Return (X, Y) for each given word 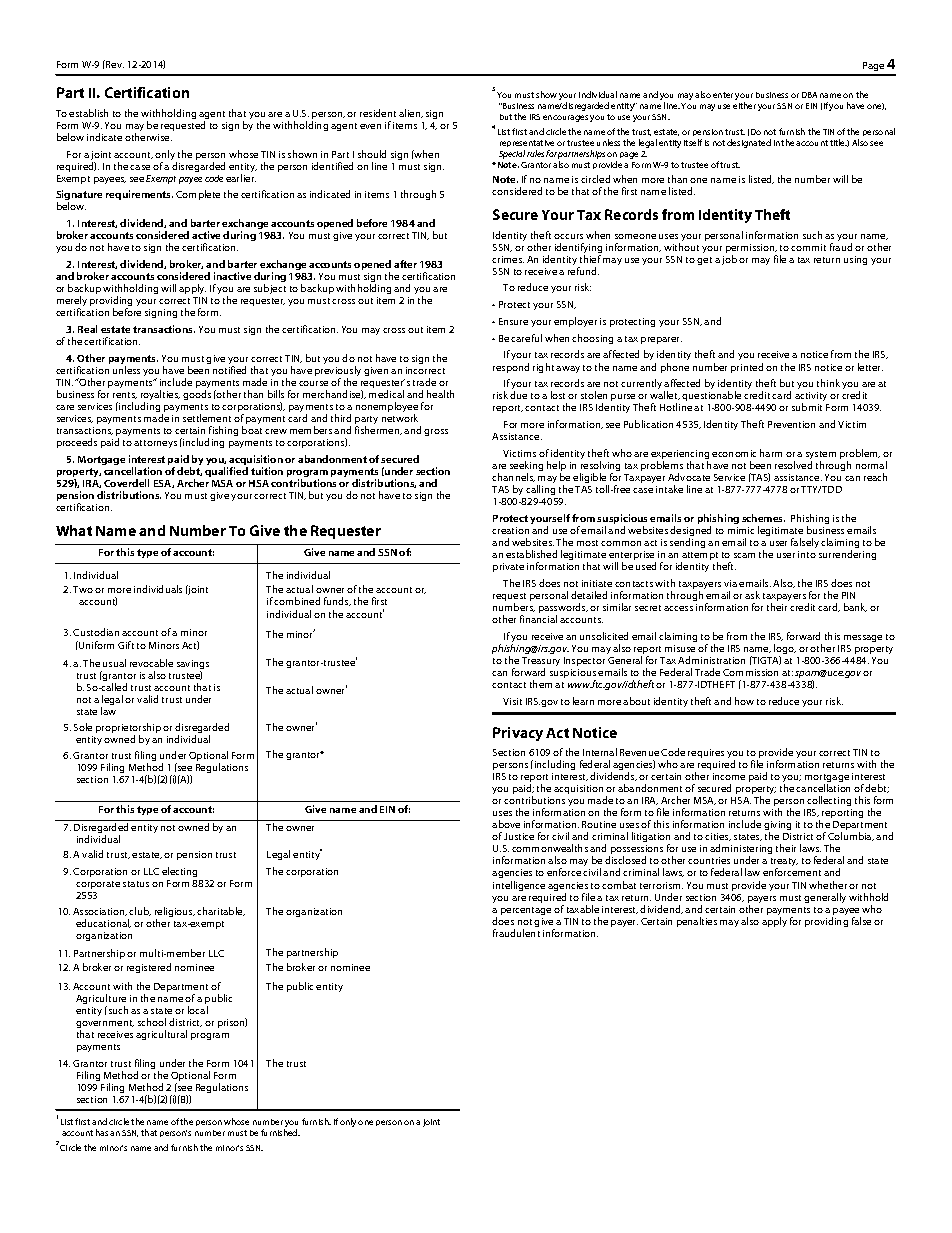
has (102, 1132)
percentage (526, 911)
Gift (126, 645)
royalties (160, 396)
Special (512, 154)
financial (538, 619)
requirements (139, 195)
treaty (784, 864)
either (744, 105)
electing (179, 872)
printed (747, 368)
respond (511, 368)
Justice (519, 836)
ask (752, 595)
